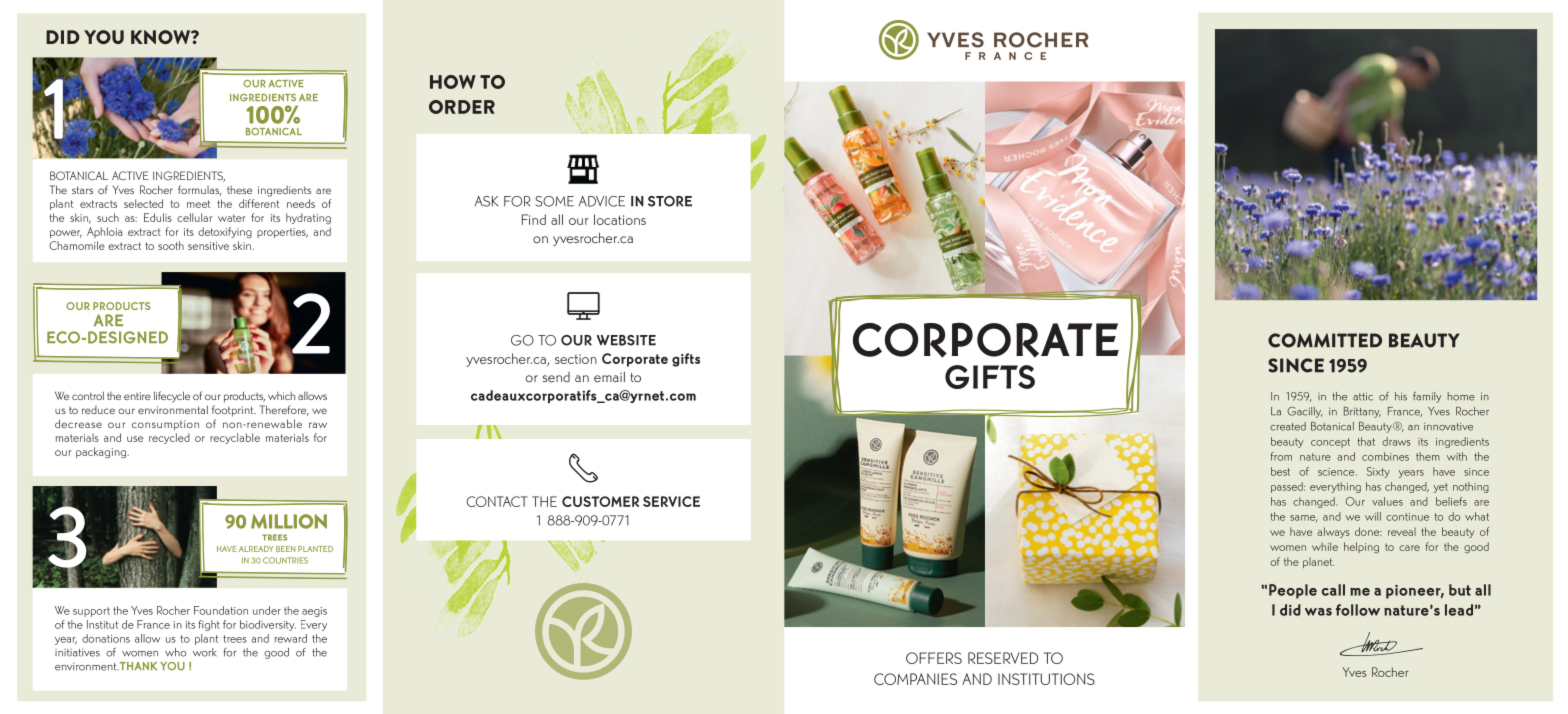 The width and height of the page is (1568, 714). Describe the element at coordinates (102, 453) in the page. I see `packaging` at that location.
